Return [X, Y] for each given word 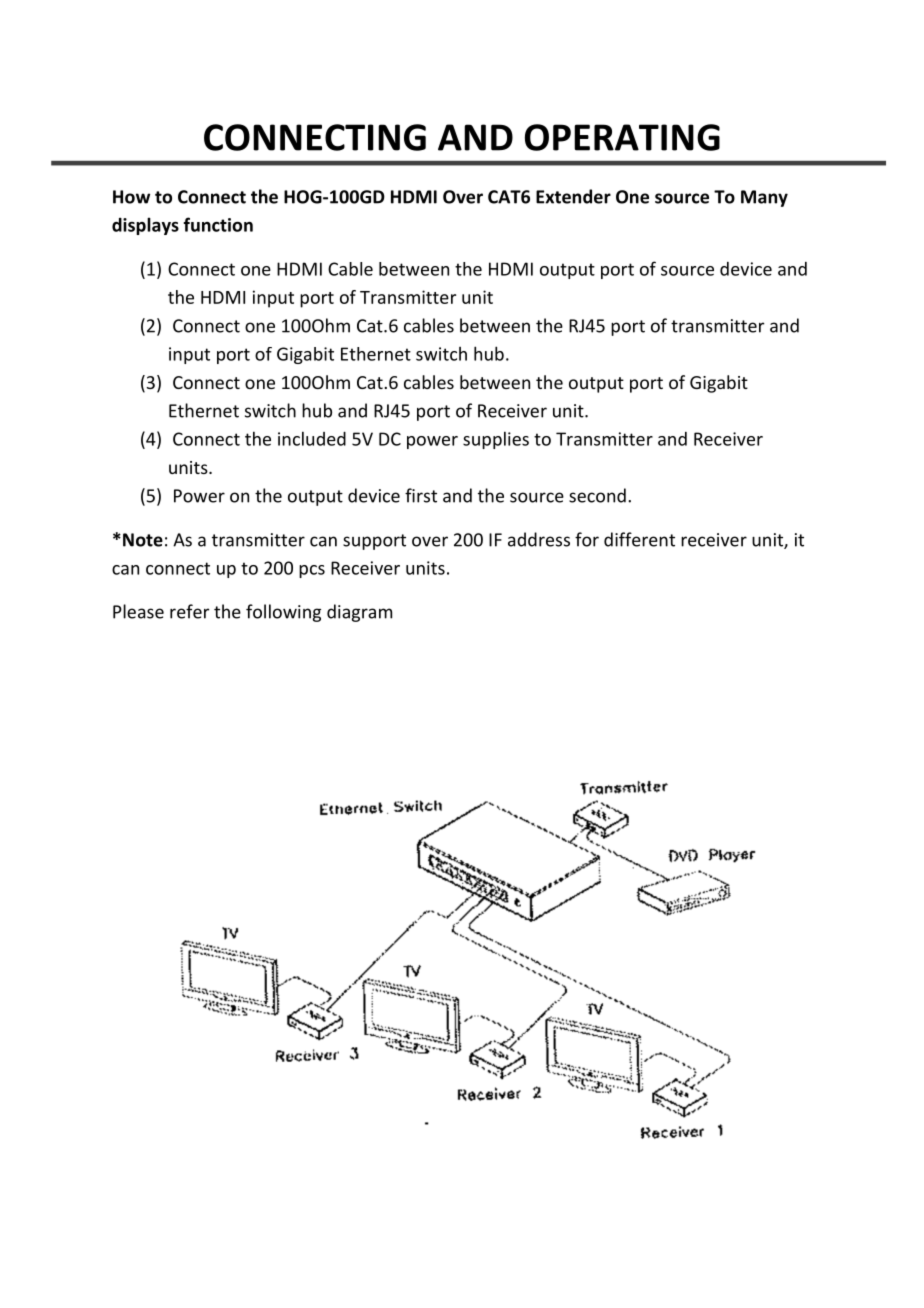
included [312, 438]
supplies [496, 440]
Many [764, 198]
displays [145, 226]
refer [189, 611]
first [421, 495]
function [218, 224]
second [597, 495]
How [131, 197]
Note [143, 540]
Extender [573, 196]
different [639, 539]
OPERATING [622, 137]
